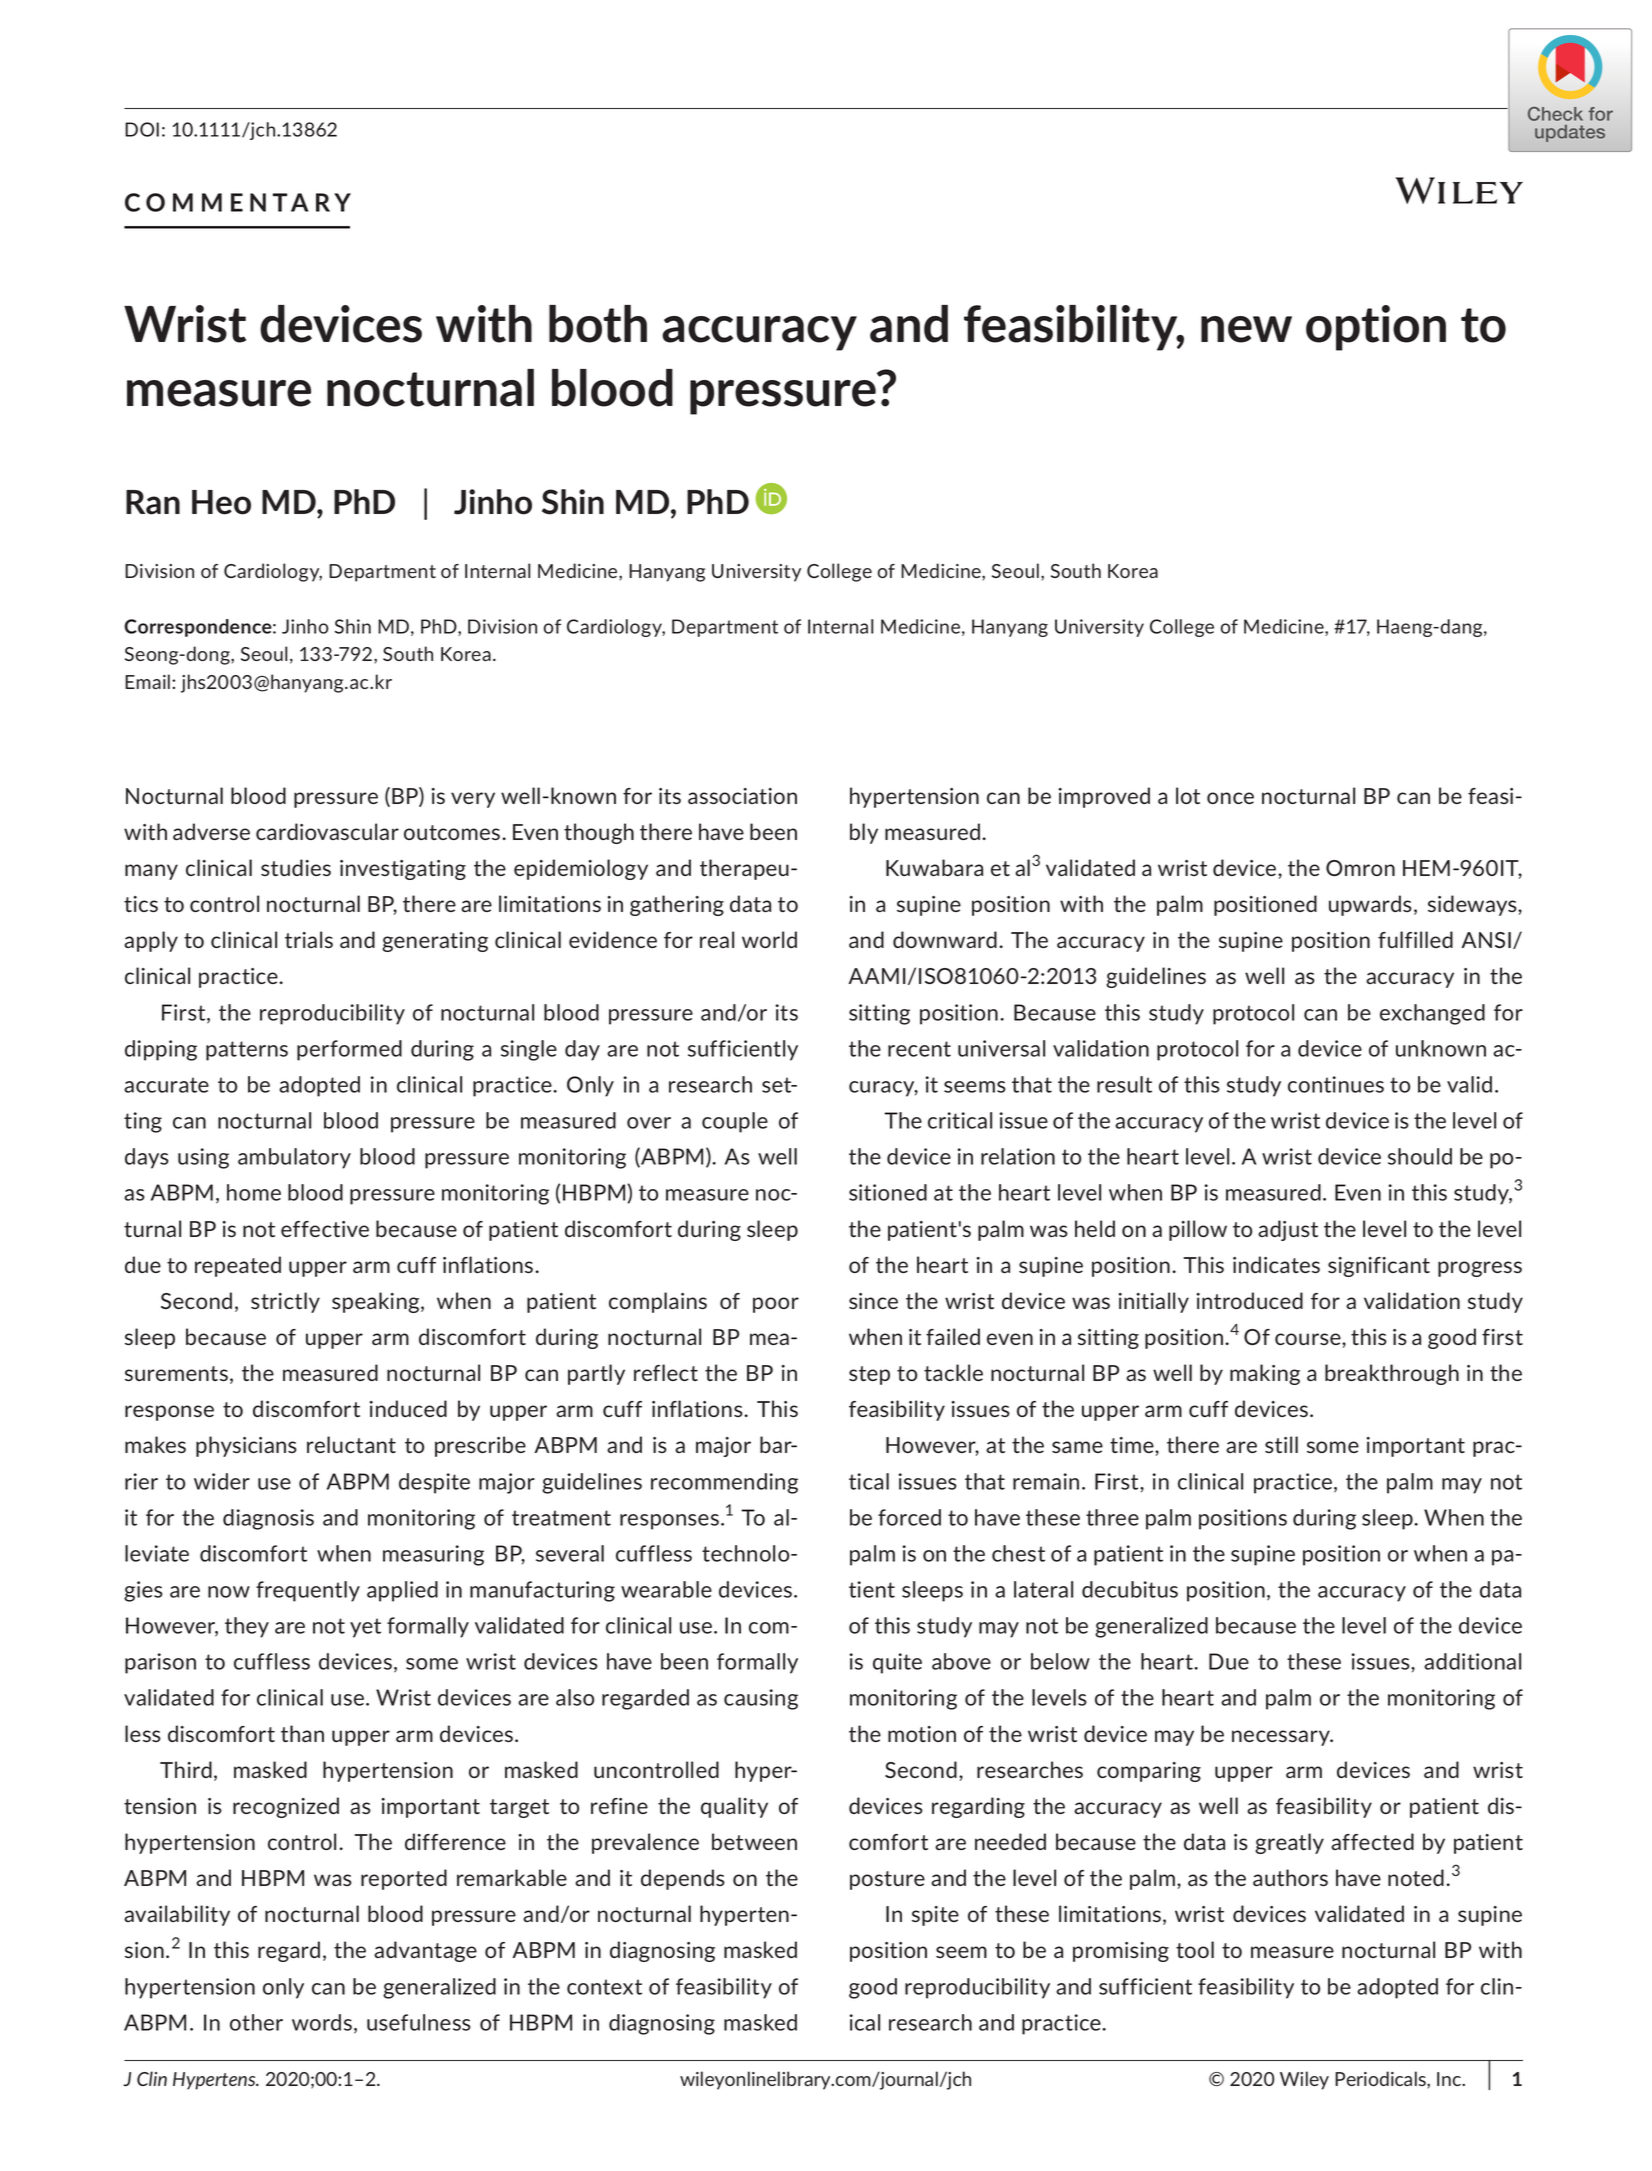 This screenshot has height=2171, width=1652. What do you see at coordinates (1376, 328) in the screenshot?
I see `option` at bounding box center [1376, 328].
